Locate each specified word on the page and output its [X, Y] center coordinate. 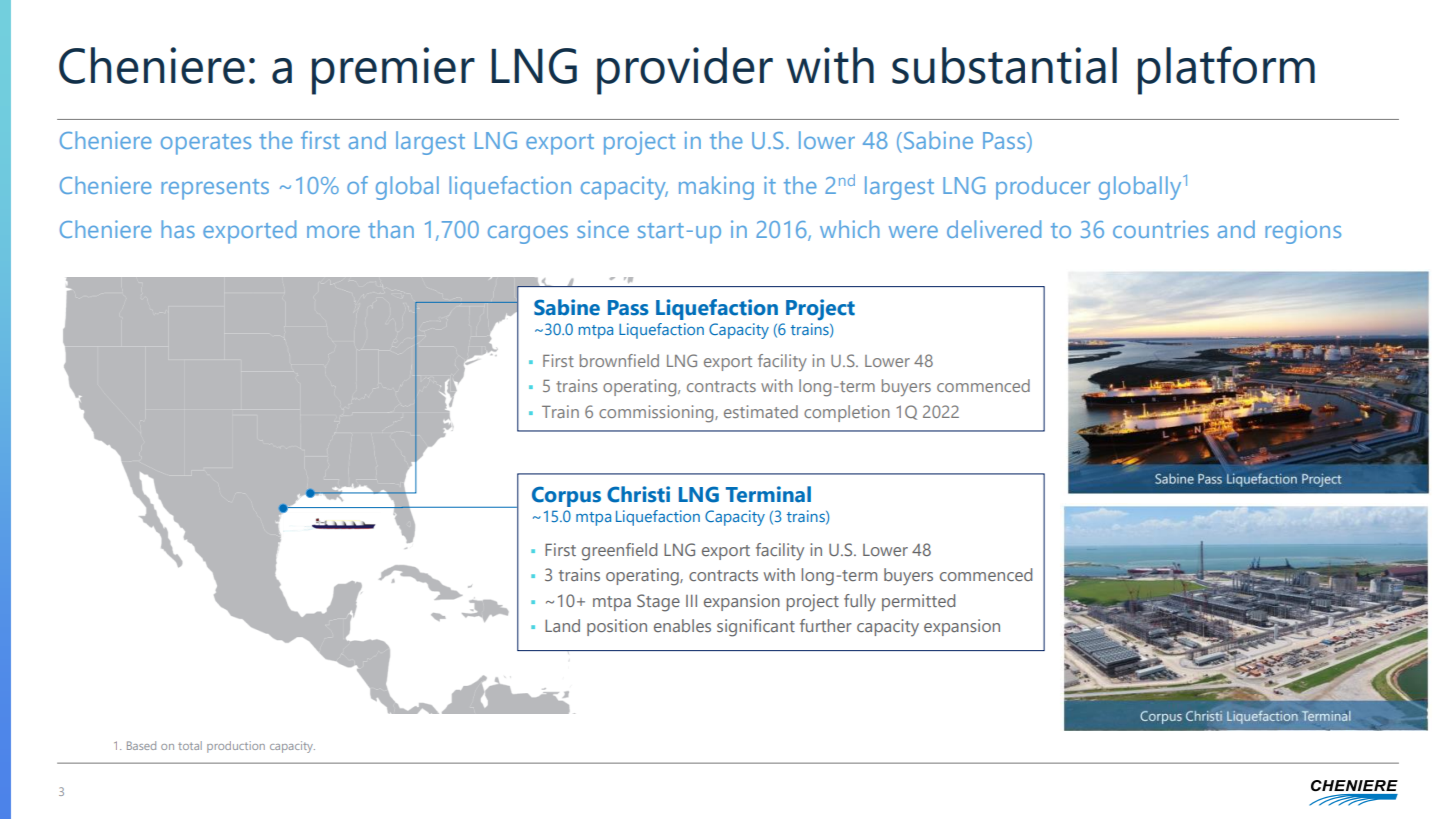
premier [393, 71]
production [236, 747]
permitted [918, 602]
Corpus [566, 496]
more [333, 232]
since [603, 229]
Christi [638, 494]
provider [685, 71]
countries [1161, 229]
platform [1226, 70]
